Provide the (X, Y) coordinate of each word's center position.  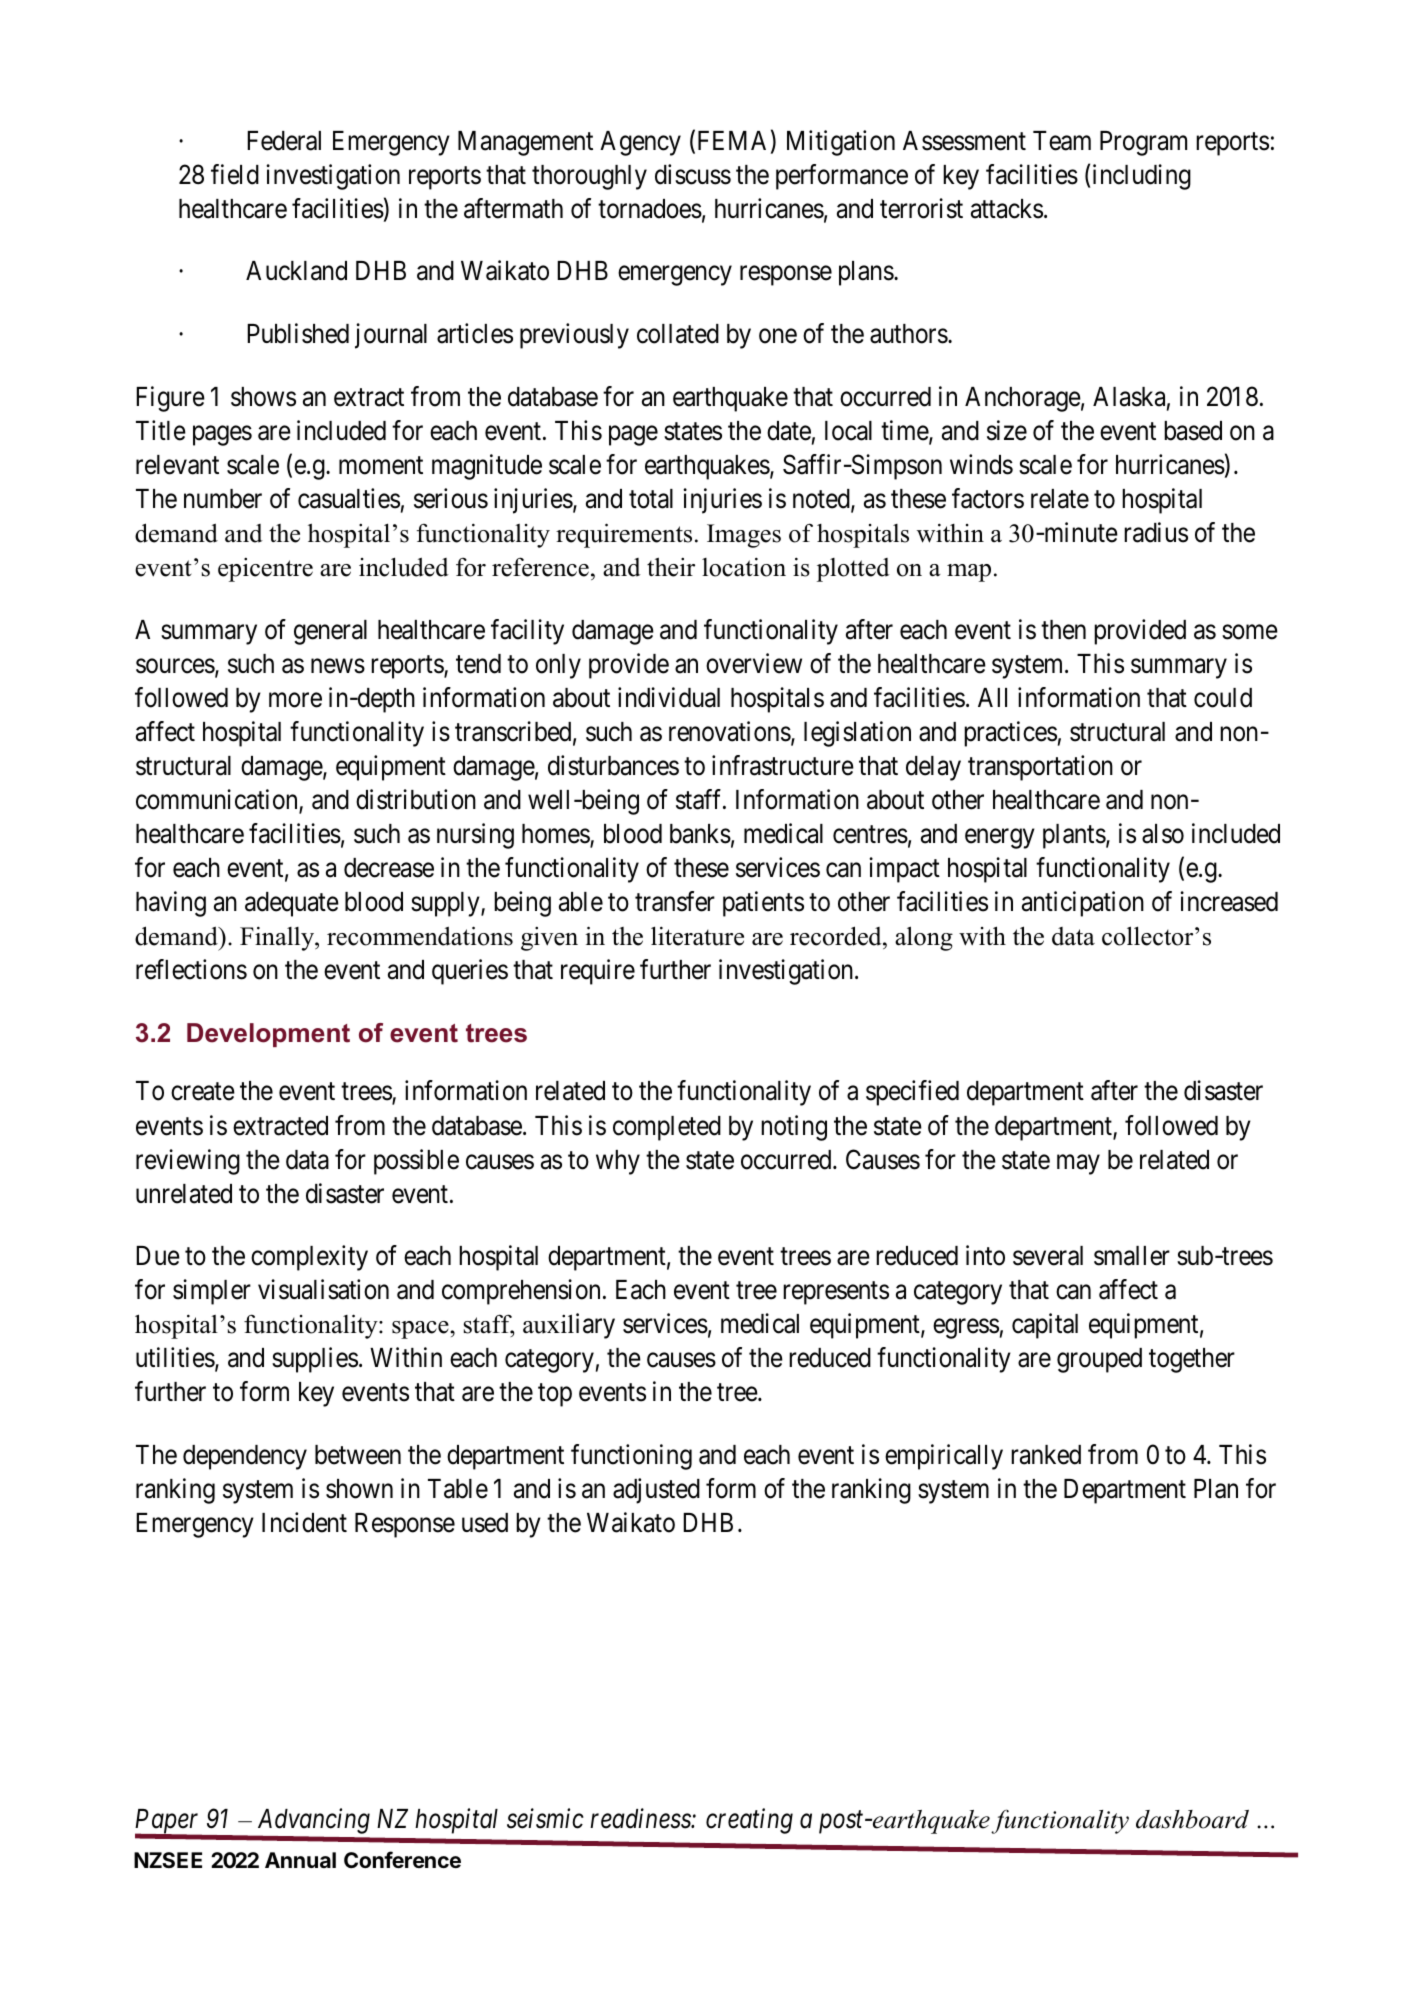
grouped (1099, 1360)
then (1063, 630)
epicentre (265, 570)
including (1142, 177)
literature (697, 936)
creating (749, 1821)
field (235, 174)
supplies (315, 1360)
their (671, 567)
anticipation (1083, 904)
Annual (300, 1860)
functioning (631, 1457)
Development (268, 1035)
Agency (640, 143)
